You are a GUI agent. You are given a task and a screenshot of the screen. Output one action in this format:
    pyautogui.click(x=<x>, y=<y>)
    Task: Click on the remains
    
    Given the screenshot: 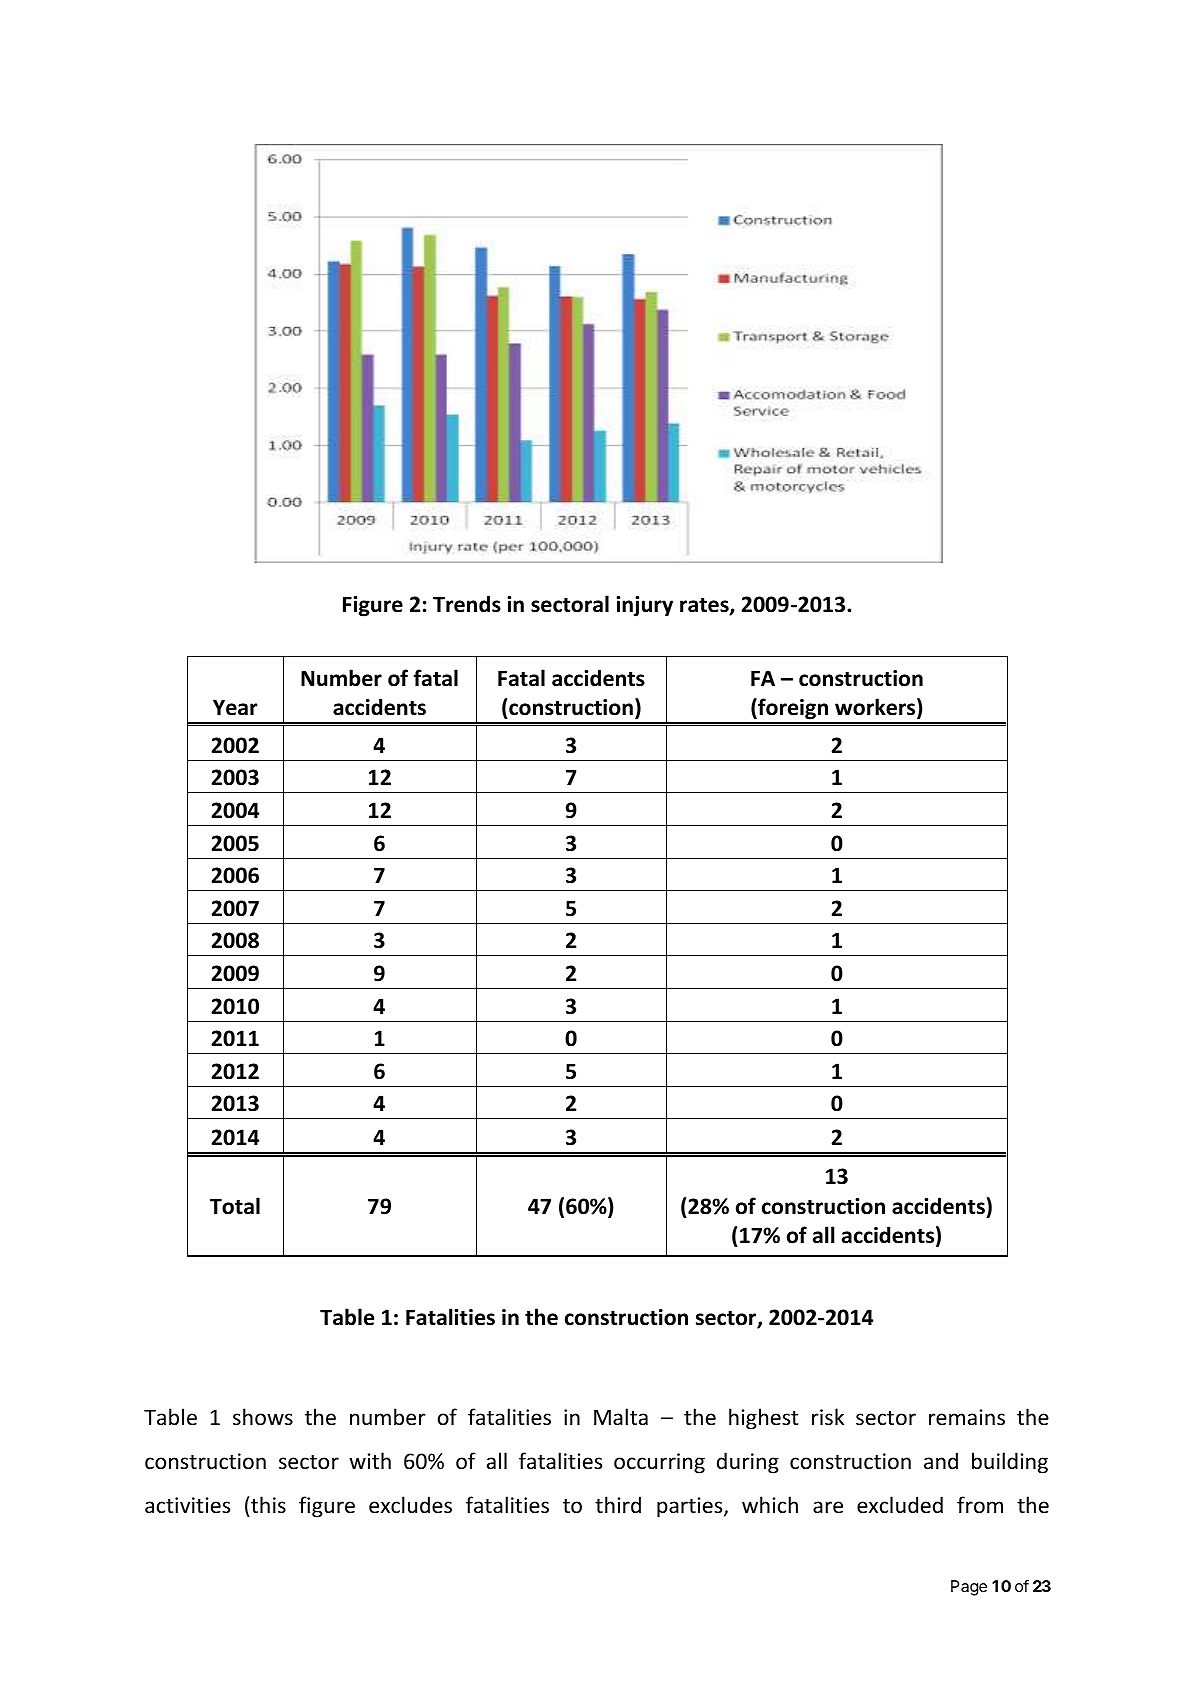 What is the action you would take?
    pyautogui.click(x=967, y=1417)
